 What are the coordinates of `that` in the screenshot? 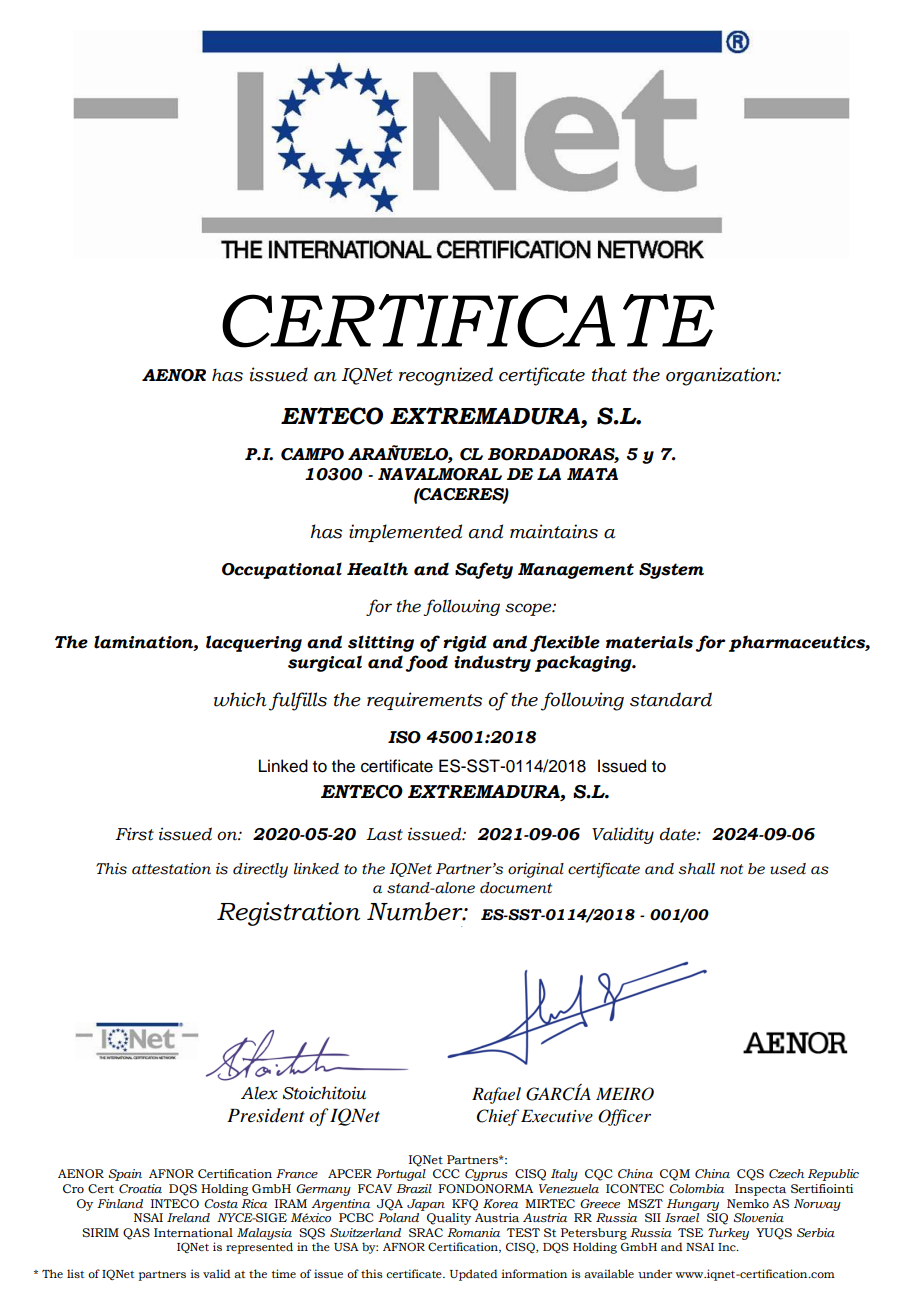 It's located at (609, 374).
